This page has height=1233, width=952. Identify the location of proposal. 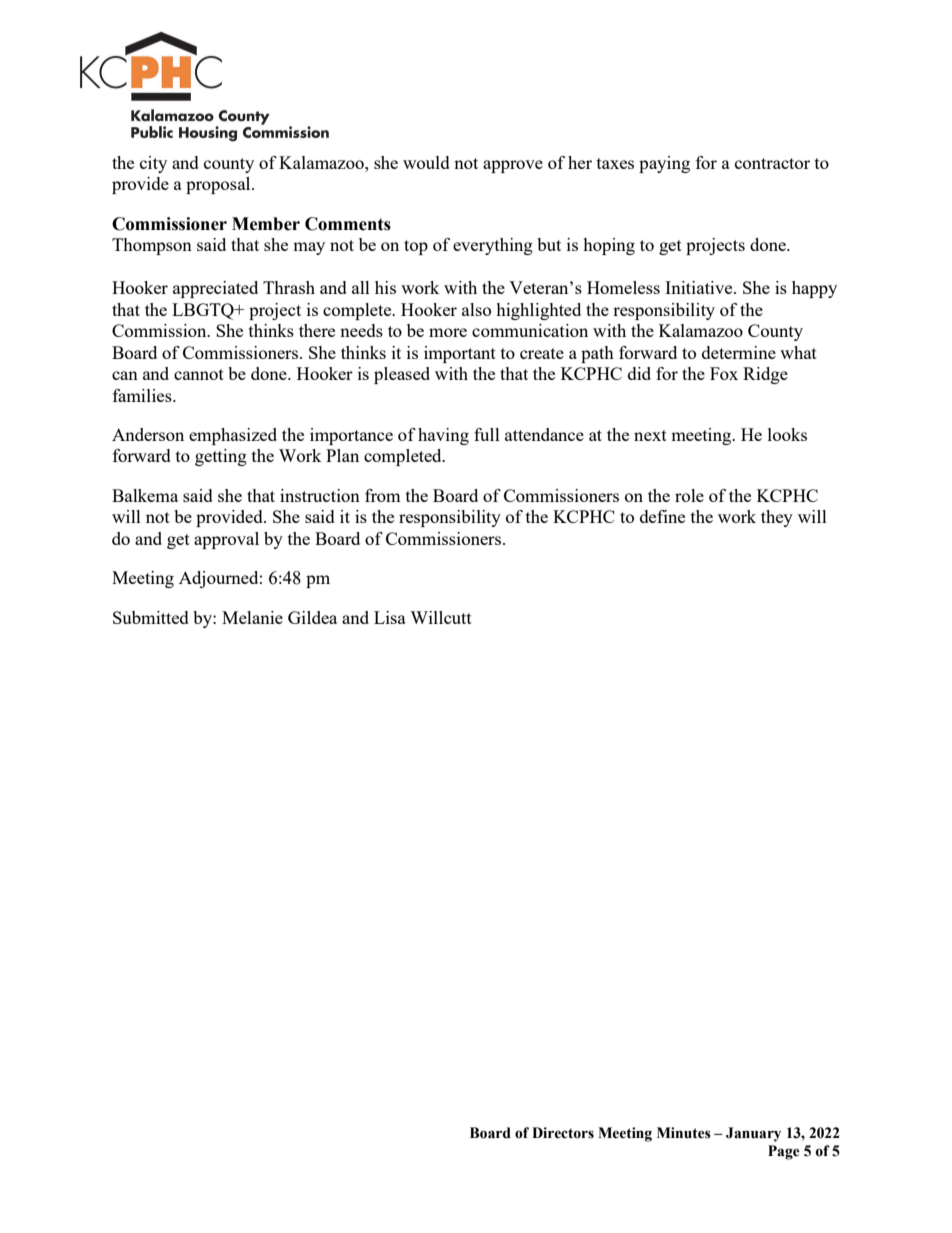
(219, 185).
